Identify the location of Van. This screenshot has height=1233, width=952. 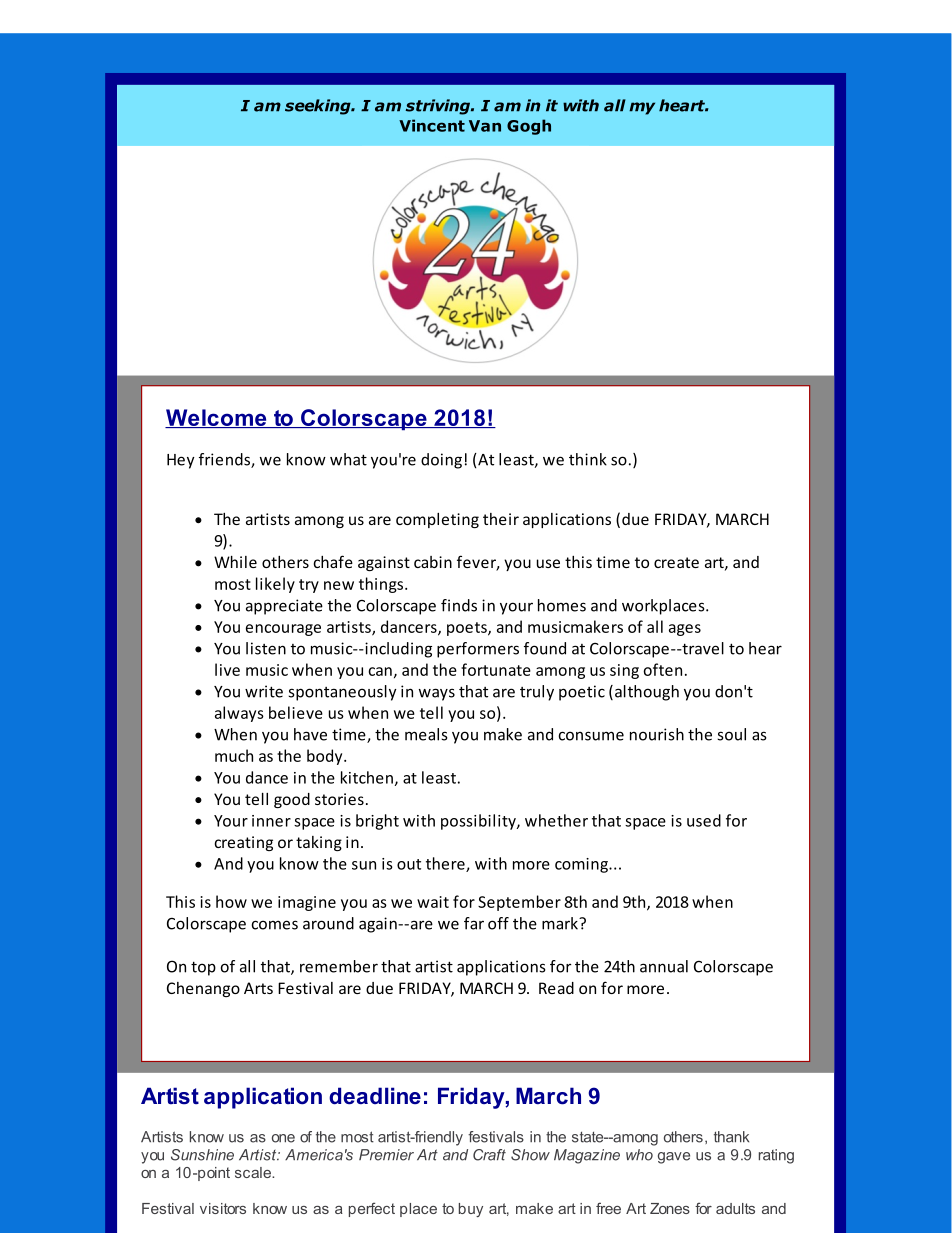
(485, 126).
